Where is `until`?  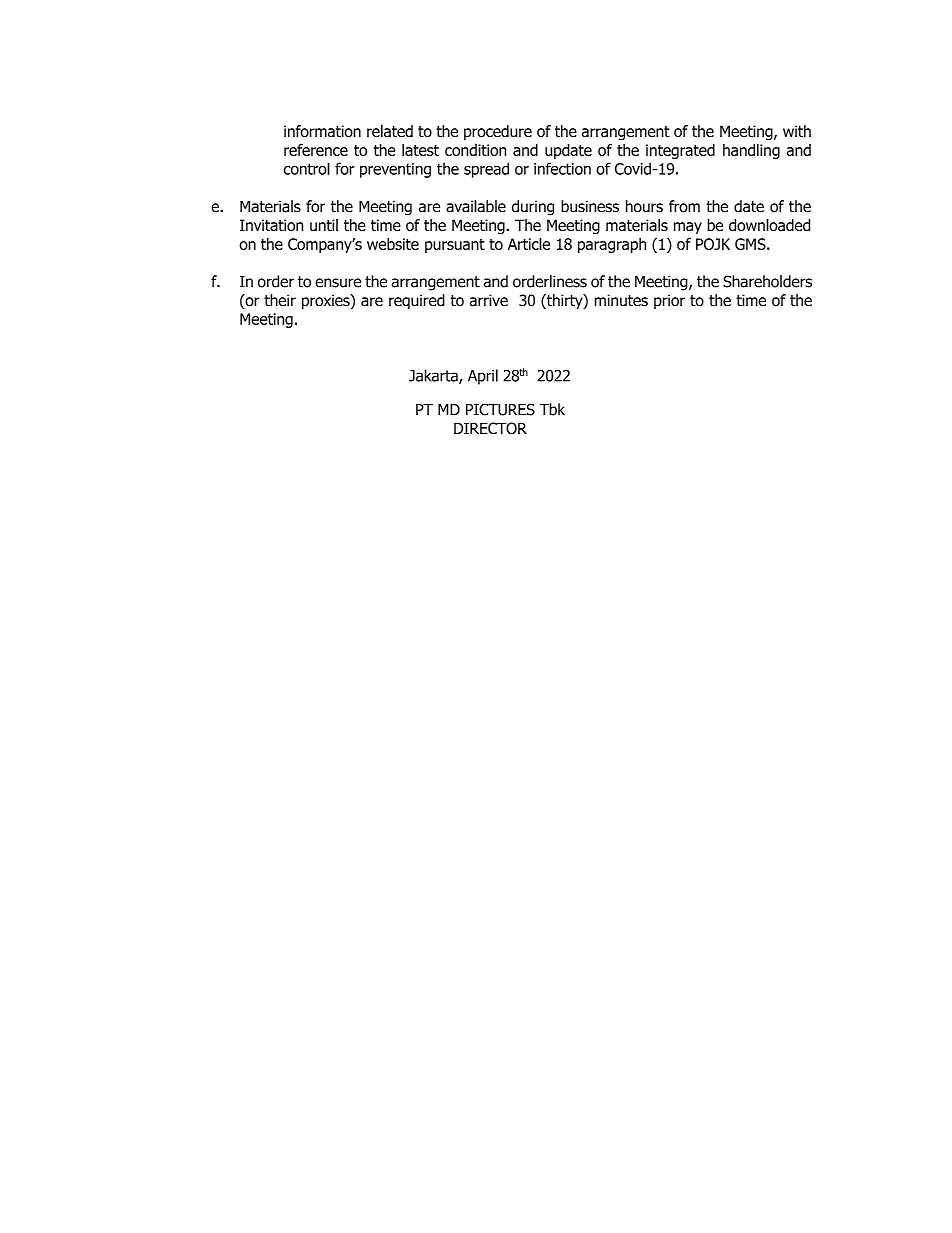 until is located at coordinates (324, 225).
